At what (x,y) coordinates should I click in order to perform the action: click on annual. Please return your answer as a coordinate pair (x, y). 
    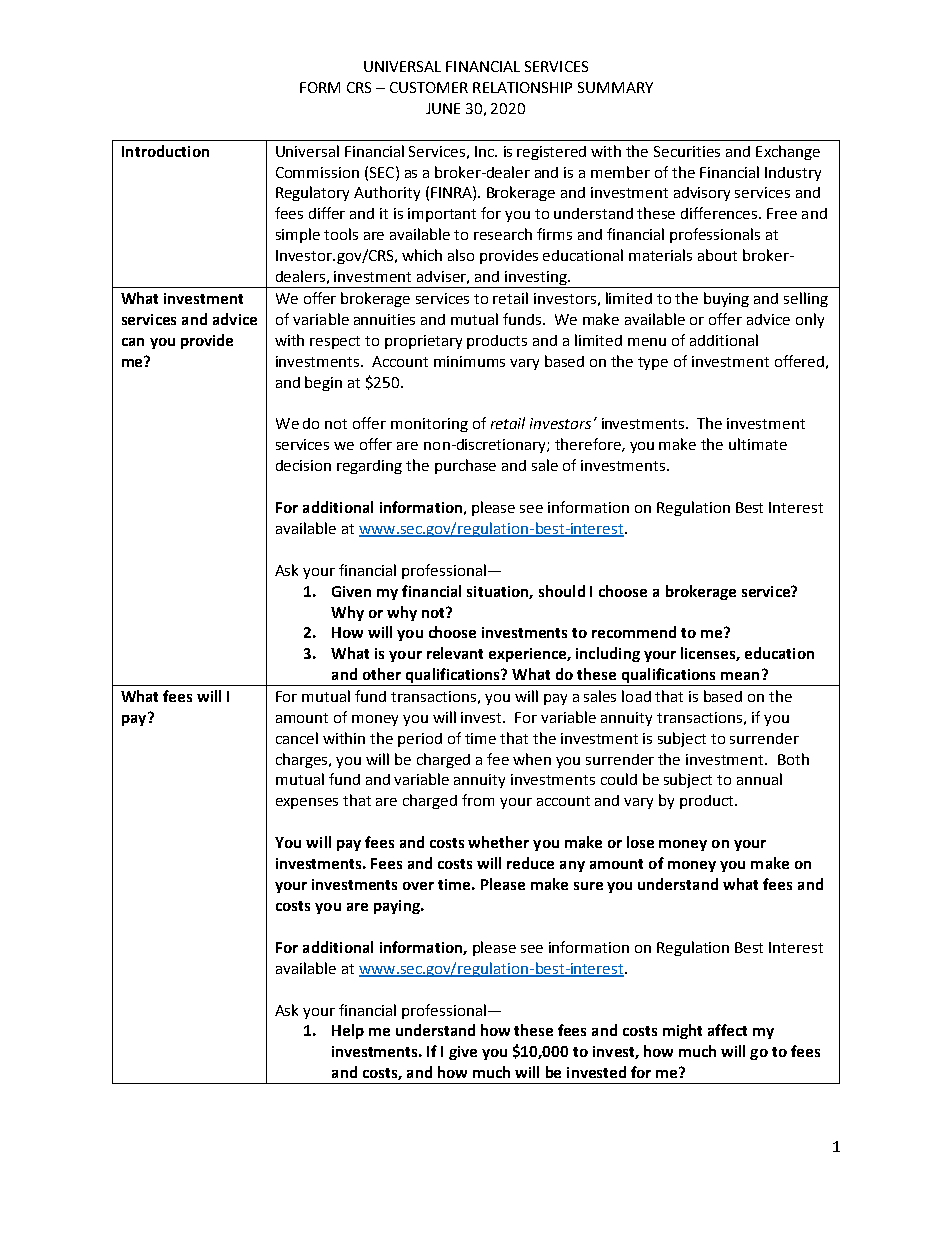
    Looking at the image, I should click on (759, 779).
